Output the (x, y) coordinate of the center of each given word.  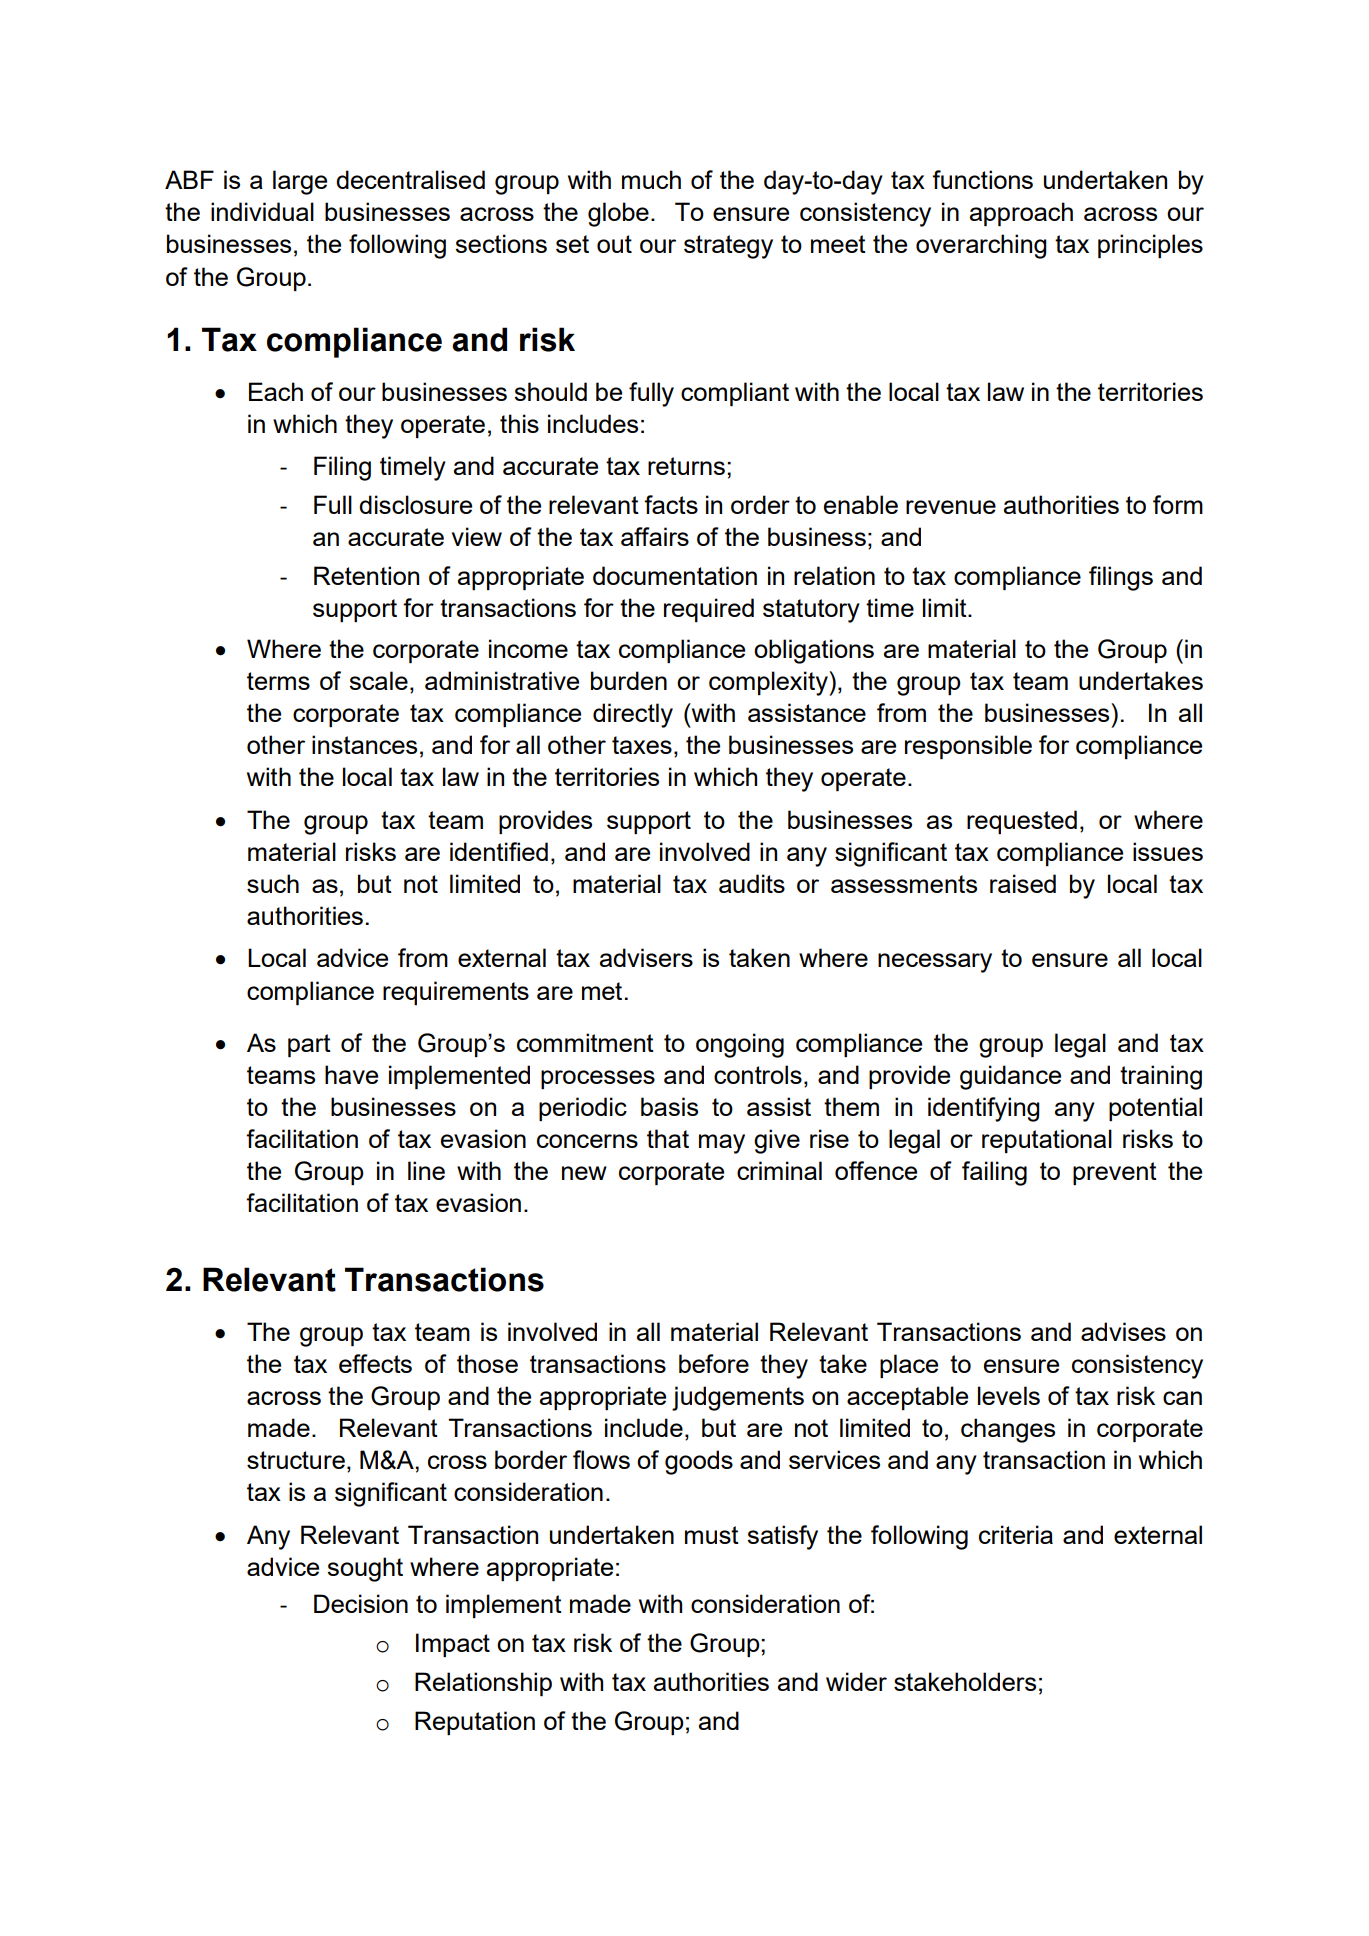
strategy (728, 247)
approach (1021, 214)
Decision (361, 1603)
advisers (646, 957)
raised (1023, 883)
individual (262, 211)
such (273, 883)
